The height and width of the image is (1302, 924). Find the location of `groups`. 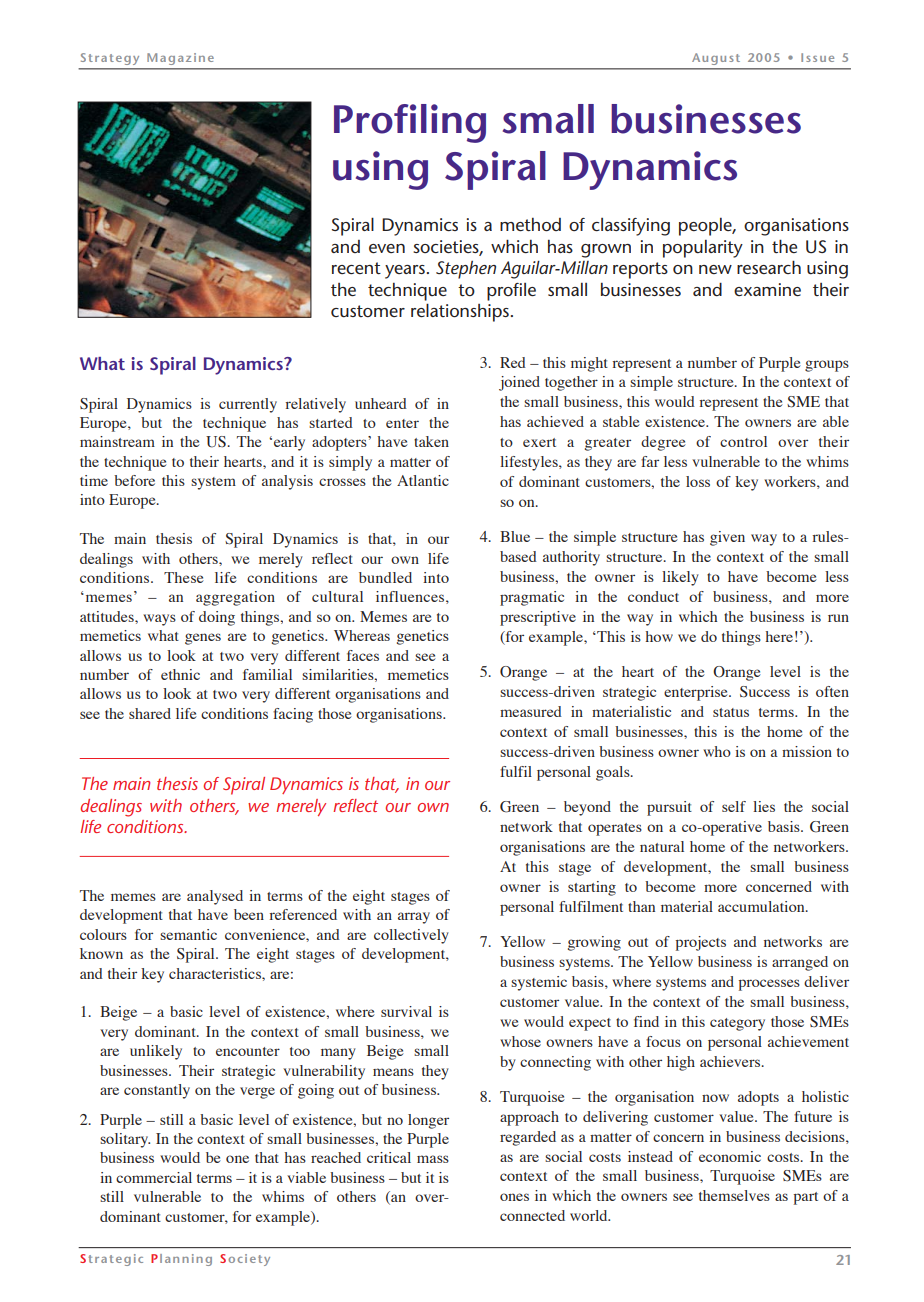

groups is located at coordinates (827, 366).
